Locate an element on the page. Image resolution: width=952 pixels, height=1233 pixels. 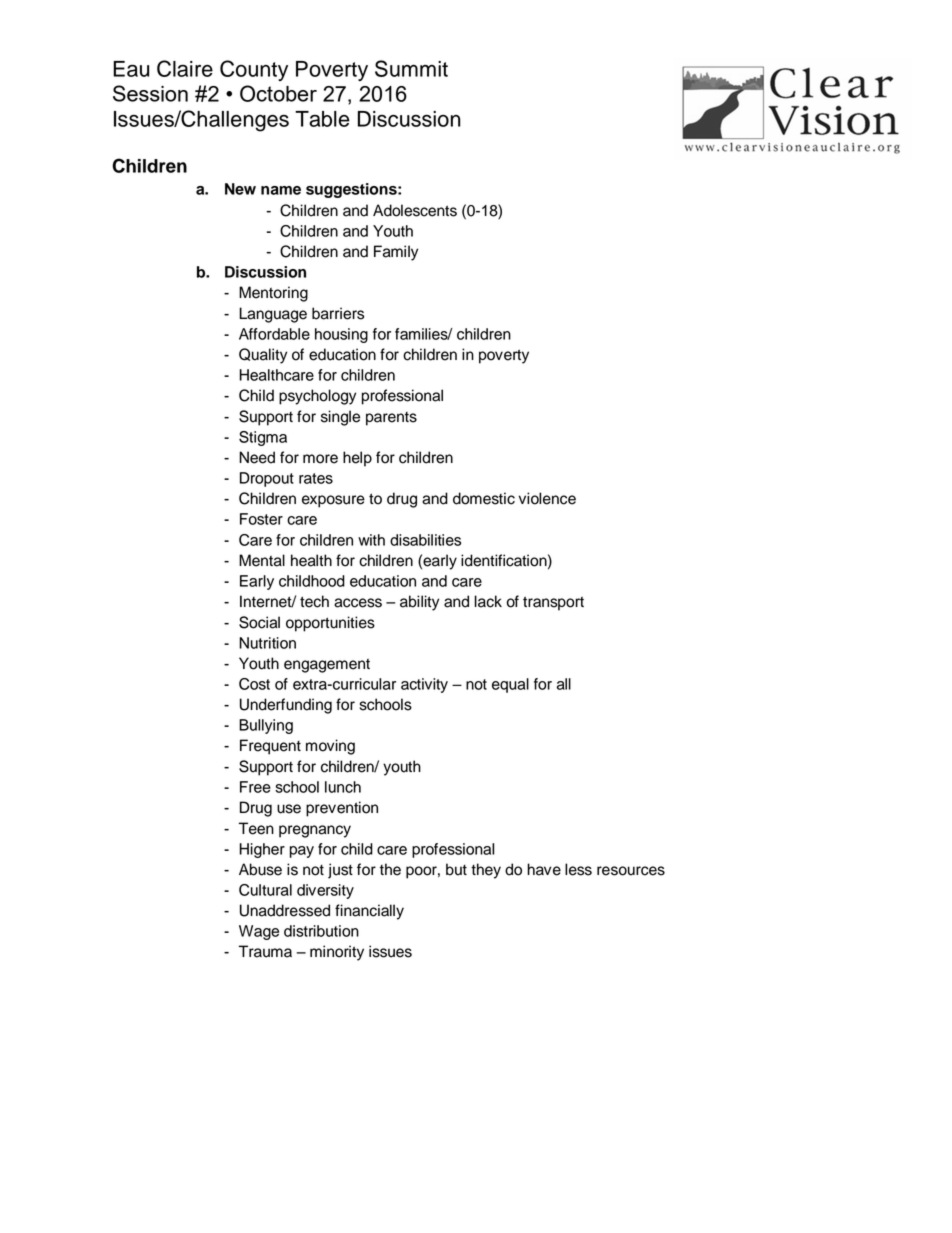
Mentoring is located at coordinates (273, 294).
